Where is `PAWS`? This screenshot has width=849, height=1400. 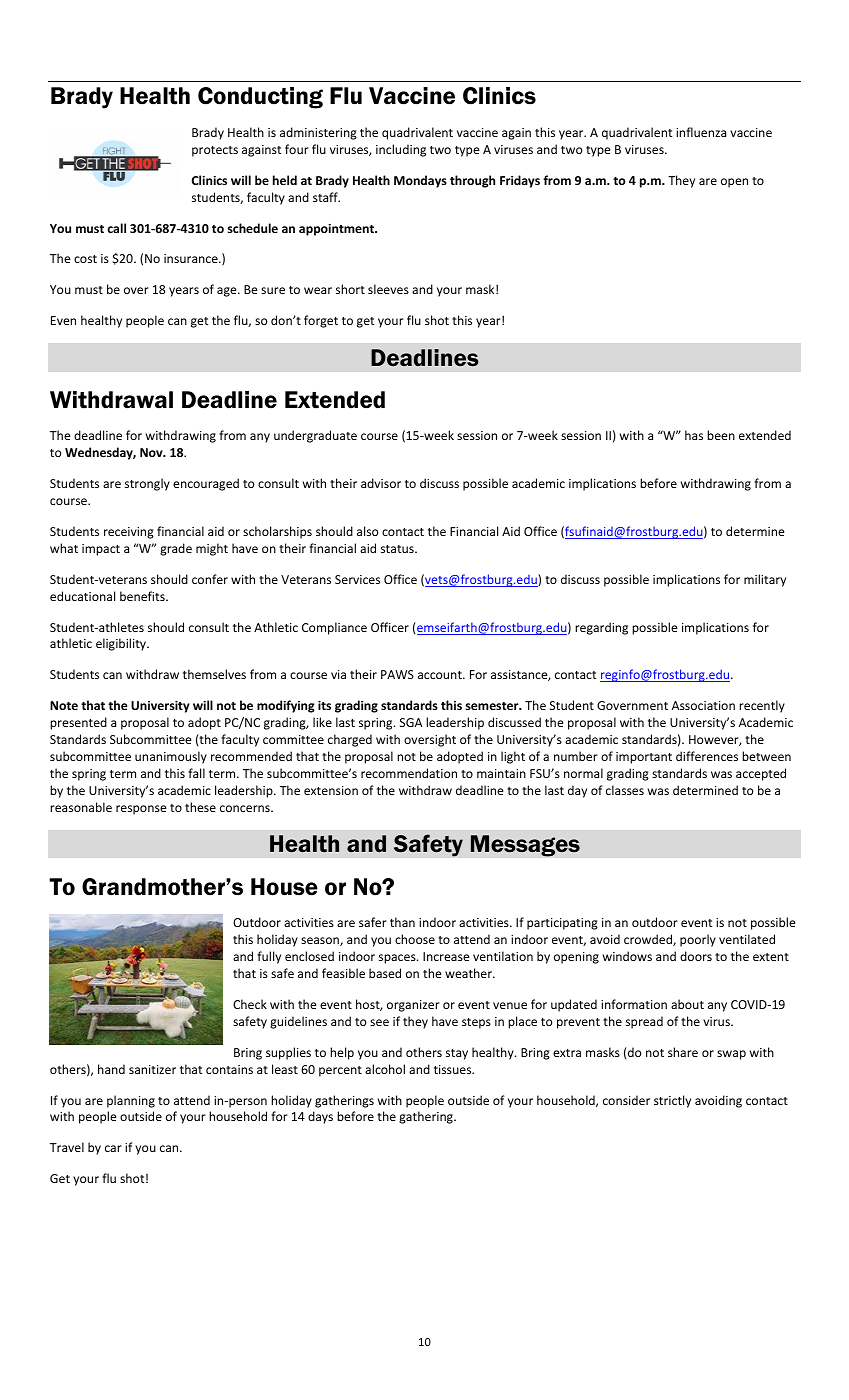 PAWS is located at coordinates (397, 674).
